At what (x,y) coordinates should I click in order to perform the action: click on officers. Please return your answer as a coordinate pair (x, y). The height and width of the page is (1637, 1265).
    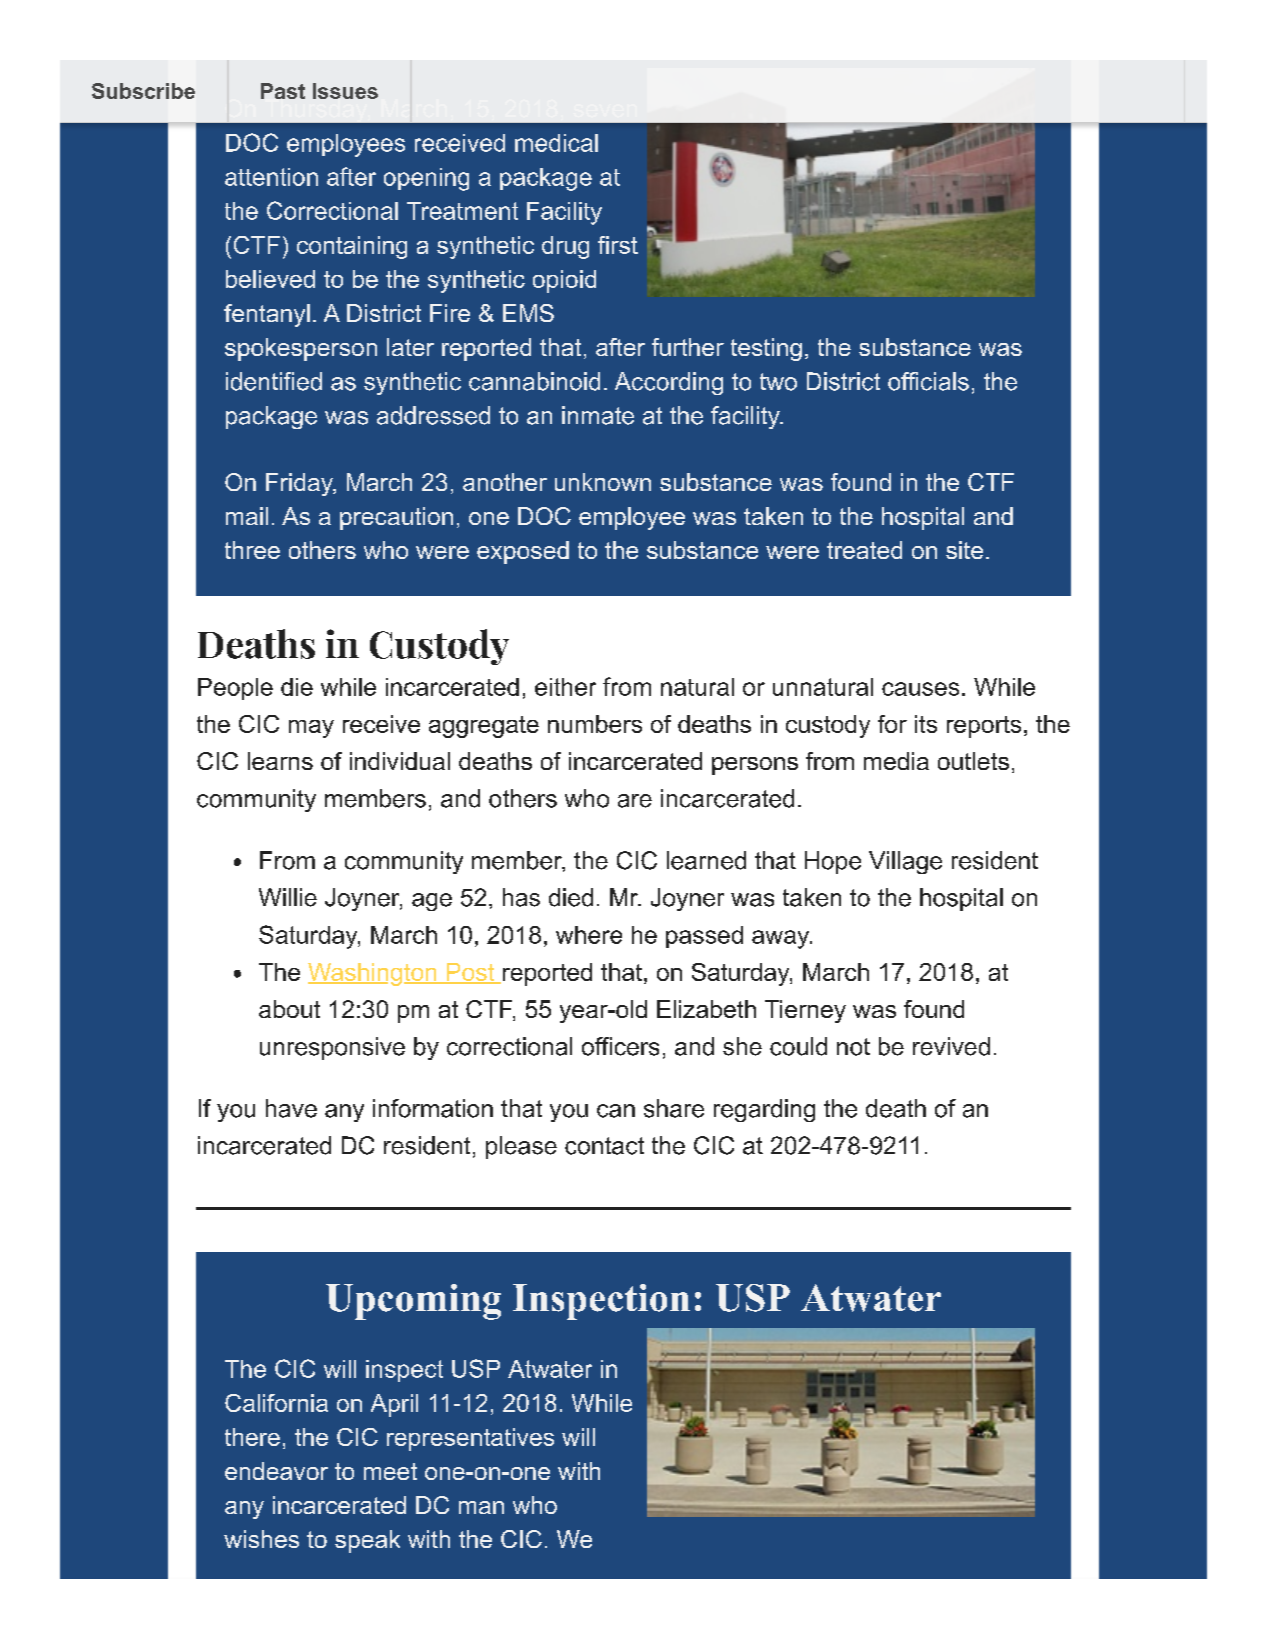
    Looking at the image, I should click on (620, 1046).
